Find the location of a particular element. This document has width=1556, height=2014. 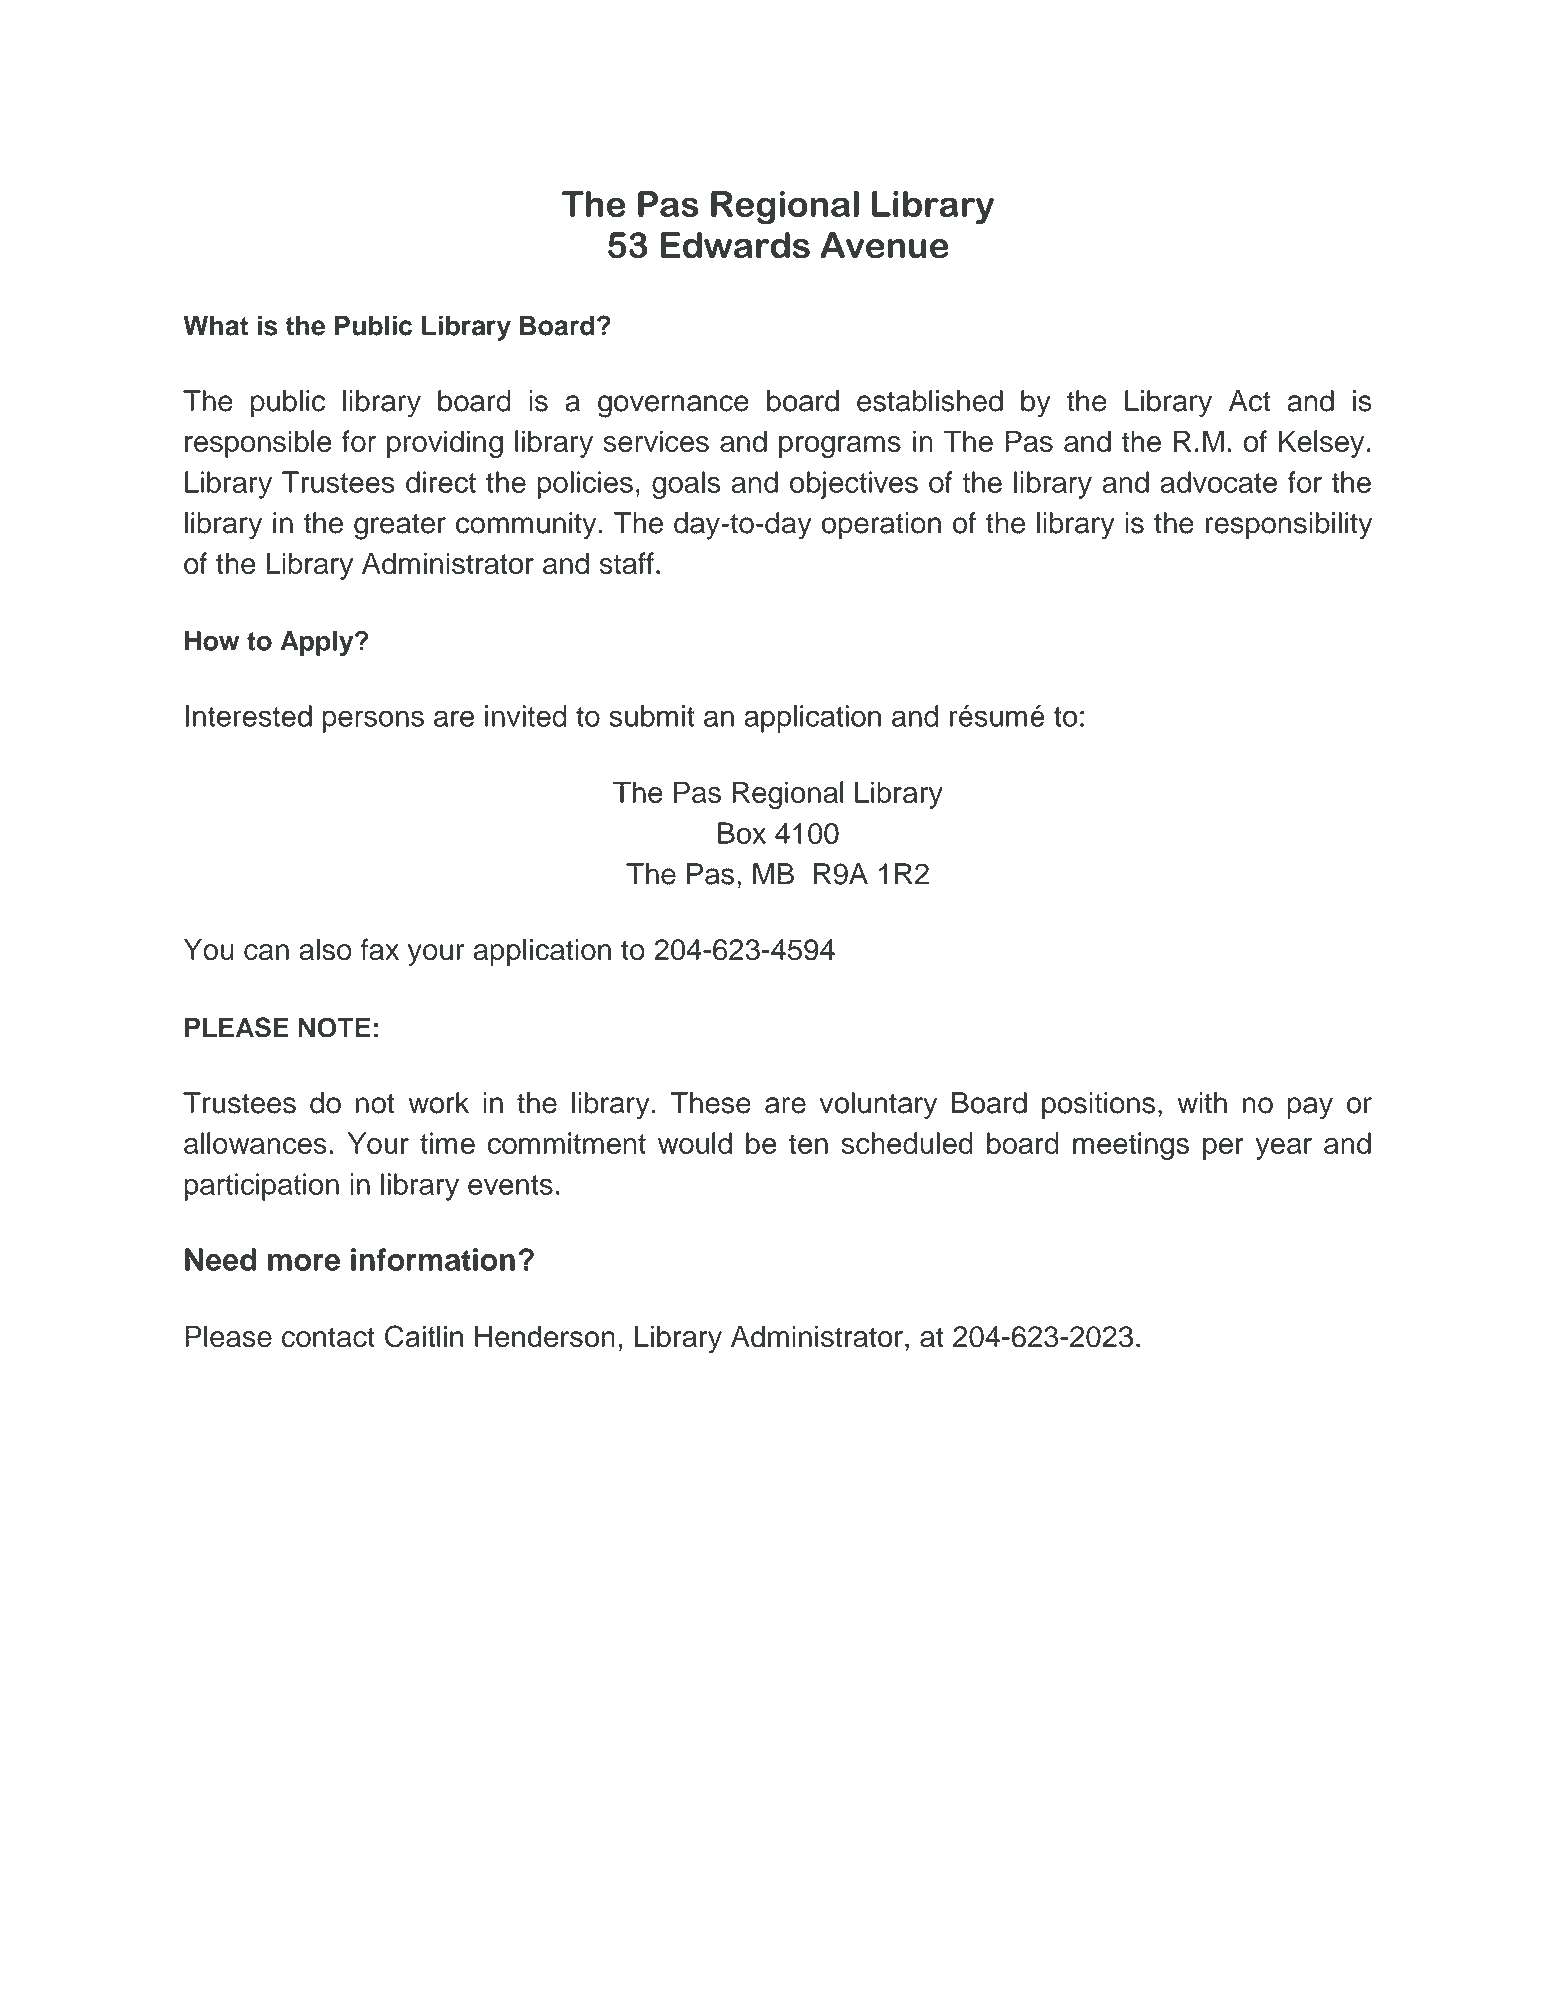

NOTE is located at coordinates (335, 1028).
